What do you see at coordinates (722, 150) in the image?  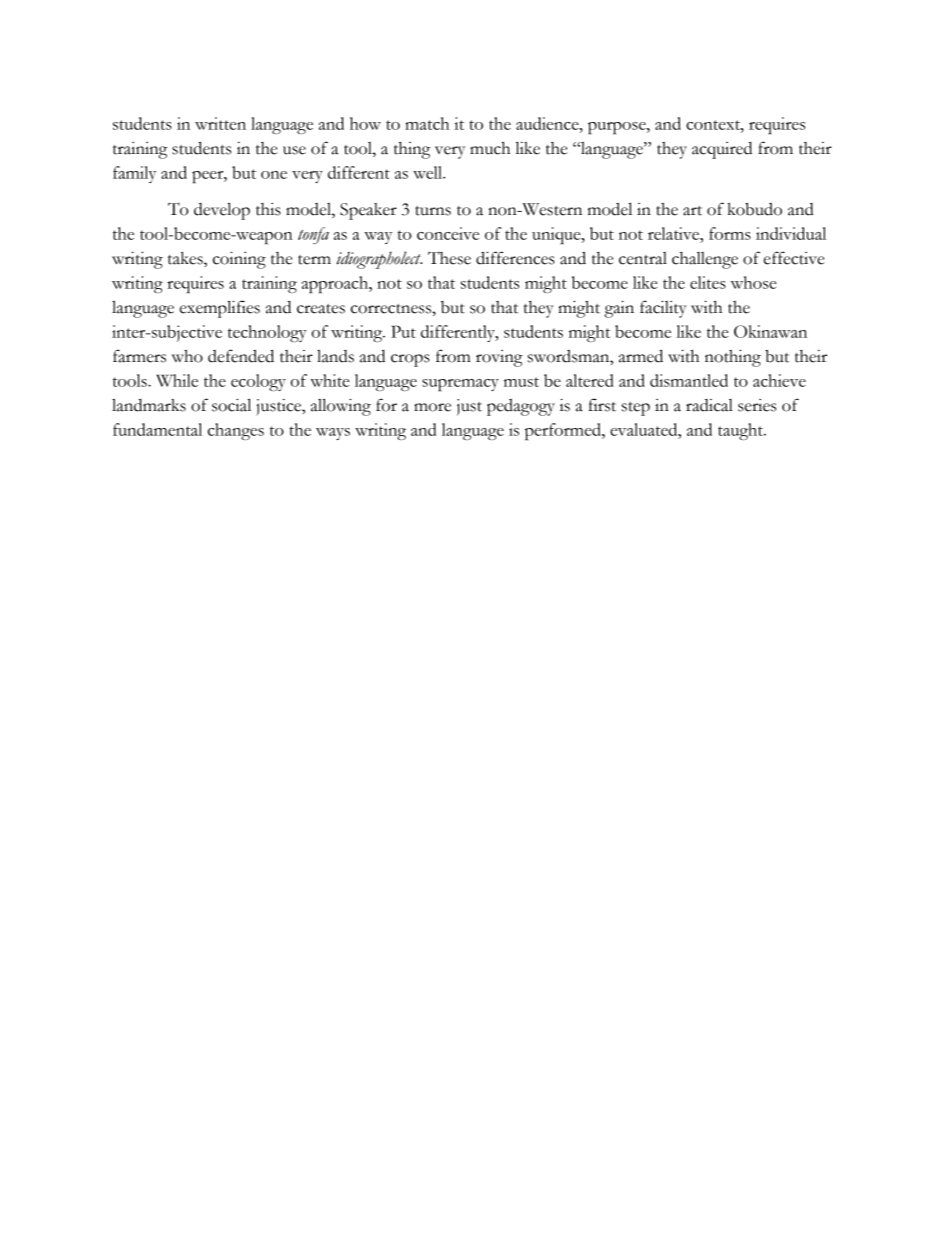 I see `acquired` at bounding box center [722, 150].
